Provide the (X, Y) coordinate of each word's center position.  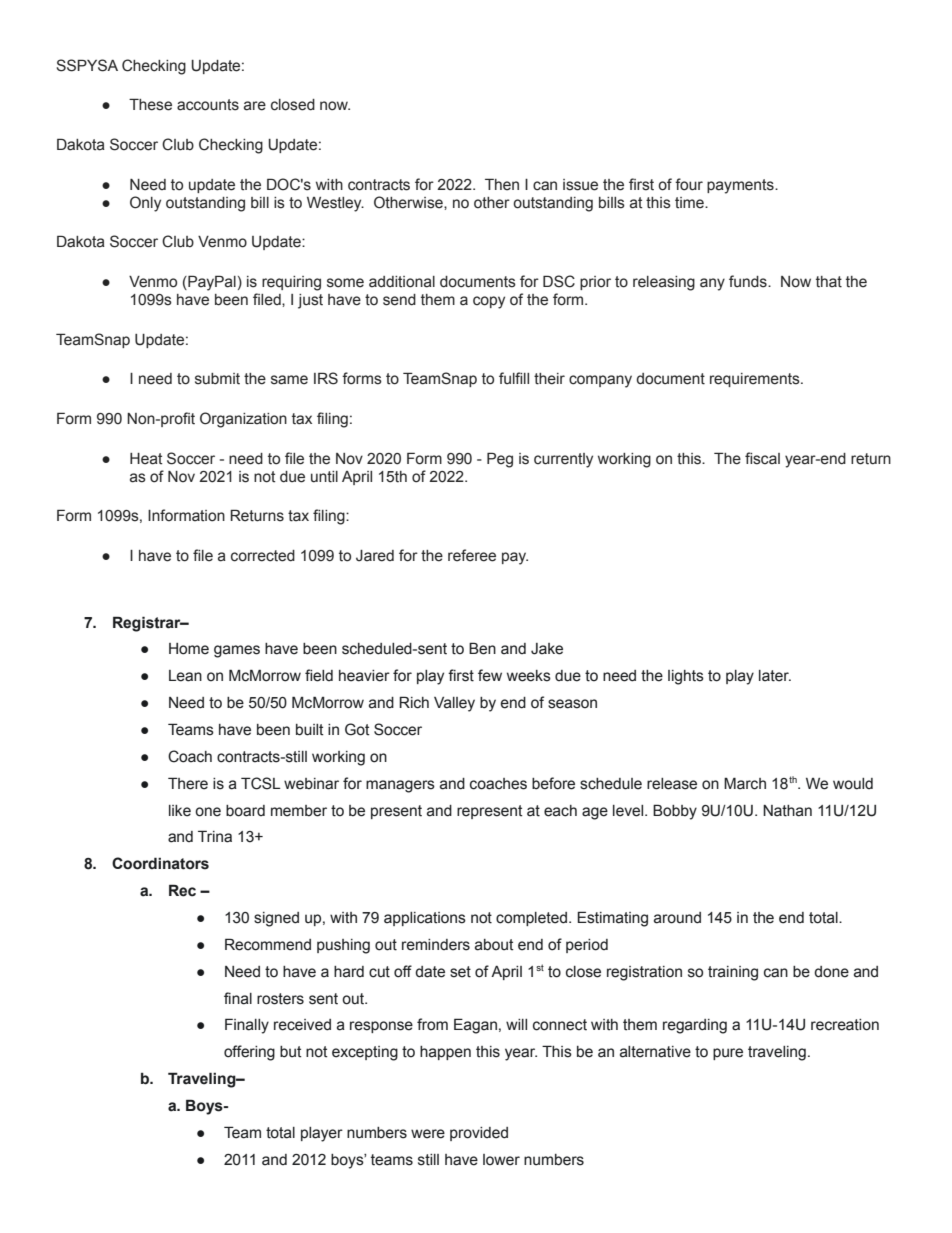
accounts (208, 105)
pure (728, 1054)
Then (502, 184)
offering (249, 1053)
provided (479, 1134)
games (237, 651)
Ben (482, 648)
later (775, 676)
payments (741, 186)
